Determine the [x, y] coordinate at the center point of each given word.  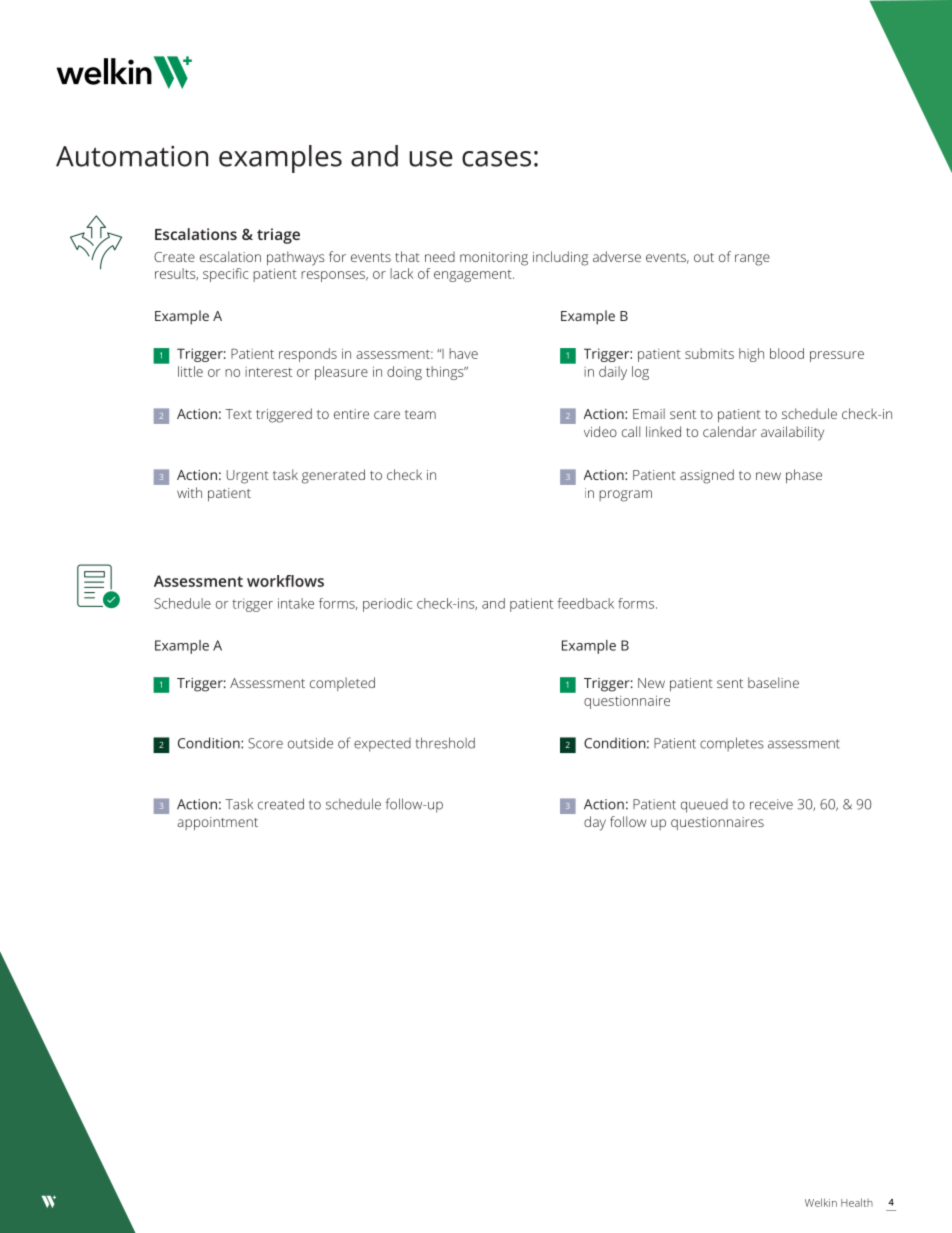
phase [804, 476]
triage [278, 236]
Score [265, 743]
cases [496, 159]
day [595, 823]
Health [857, 1202]
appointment [217, 824]
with [189, 492]
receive [771, 804]
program [625, 496]
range [752, 260]
